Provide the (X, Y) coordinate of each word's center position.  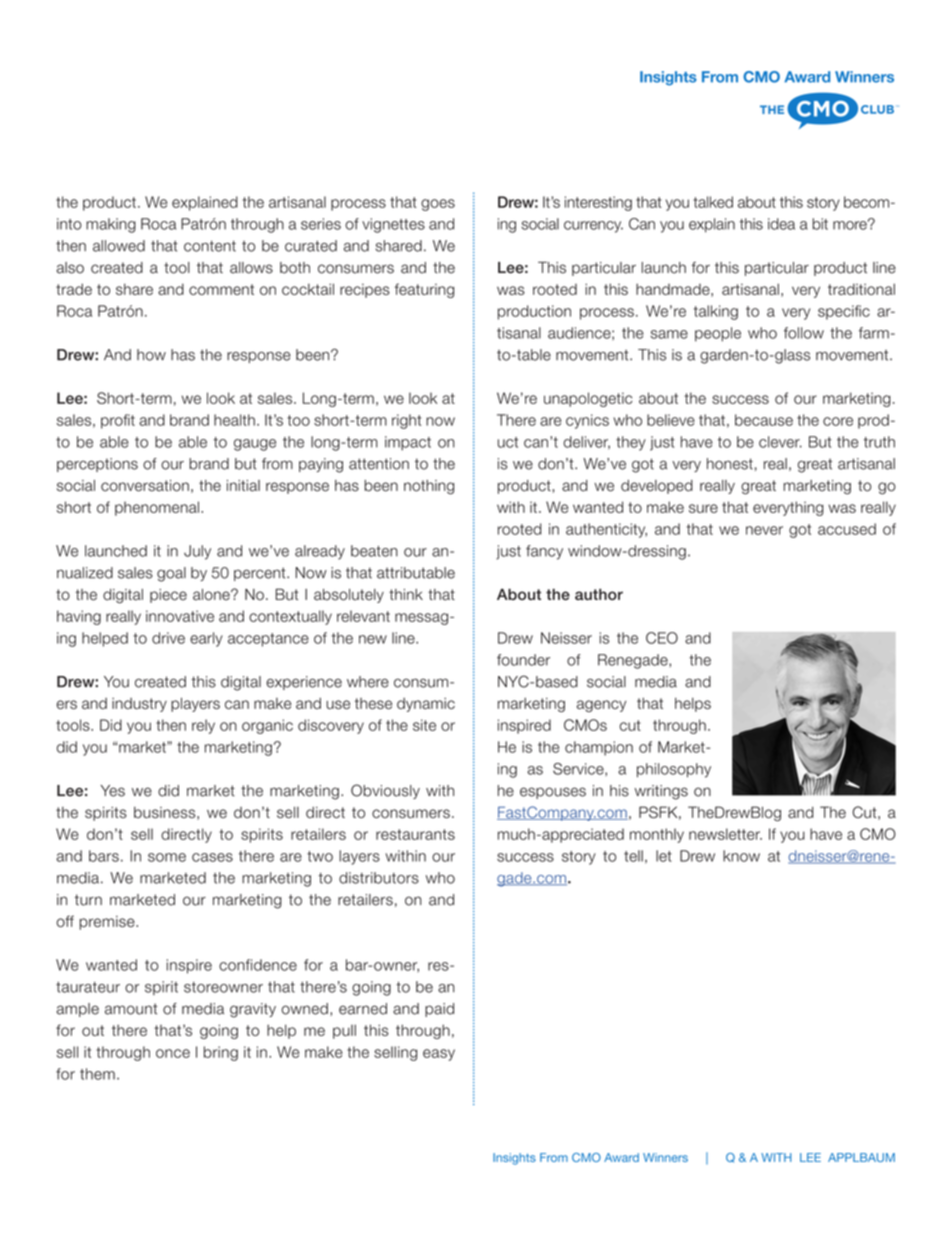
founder (523, 660)
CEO (662, 638)
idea (781, 224)
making (111, 225)
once (173, 1053)
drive (168, 638)
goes (438, 205)
